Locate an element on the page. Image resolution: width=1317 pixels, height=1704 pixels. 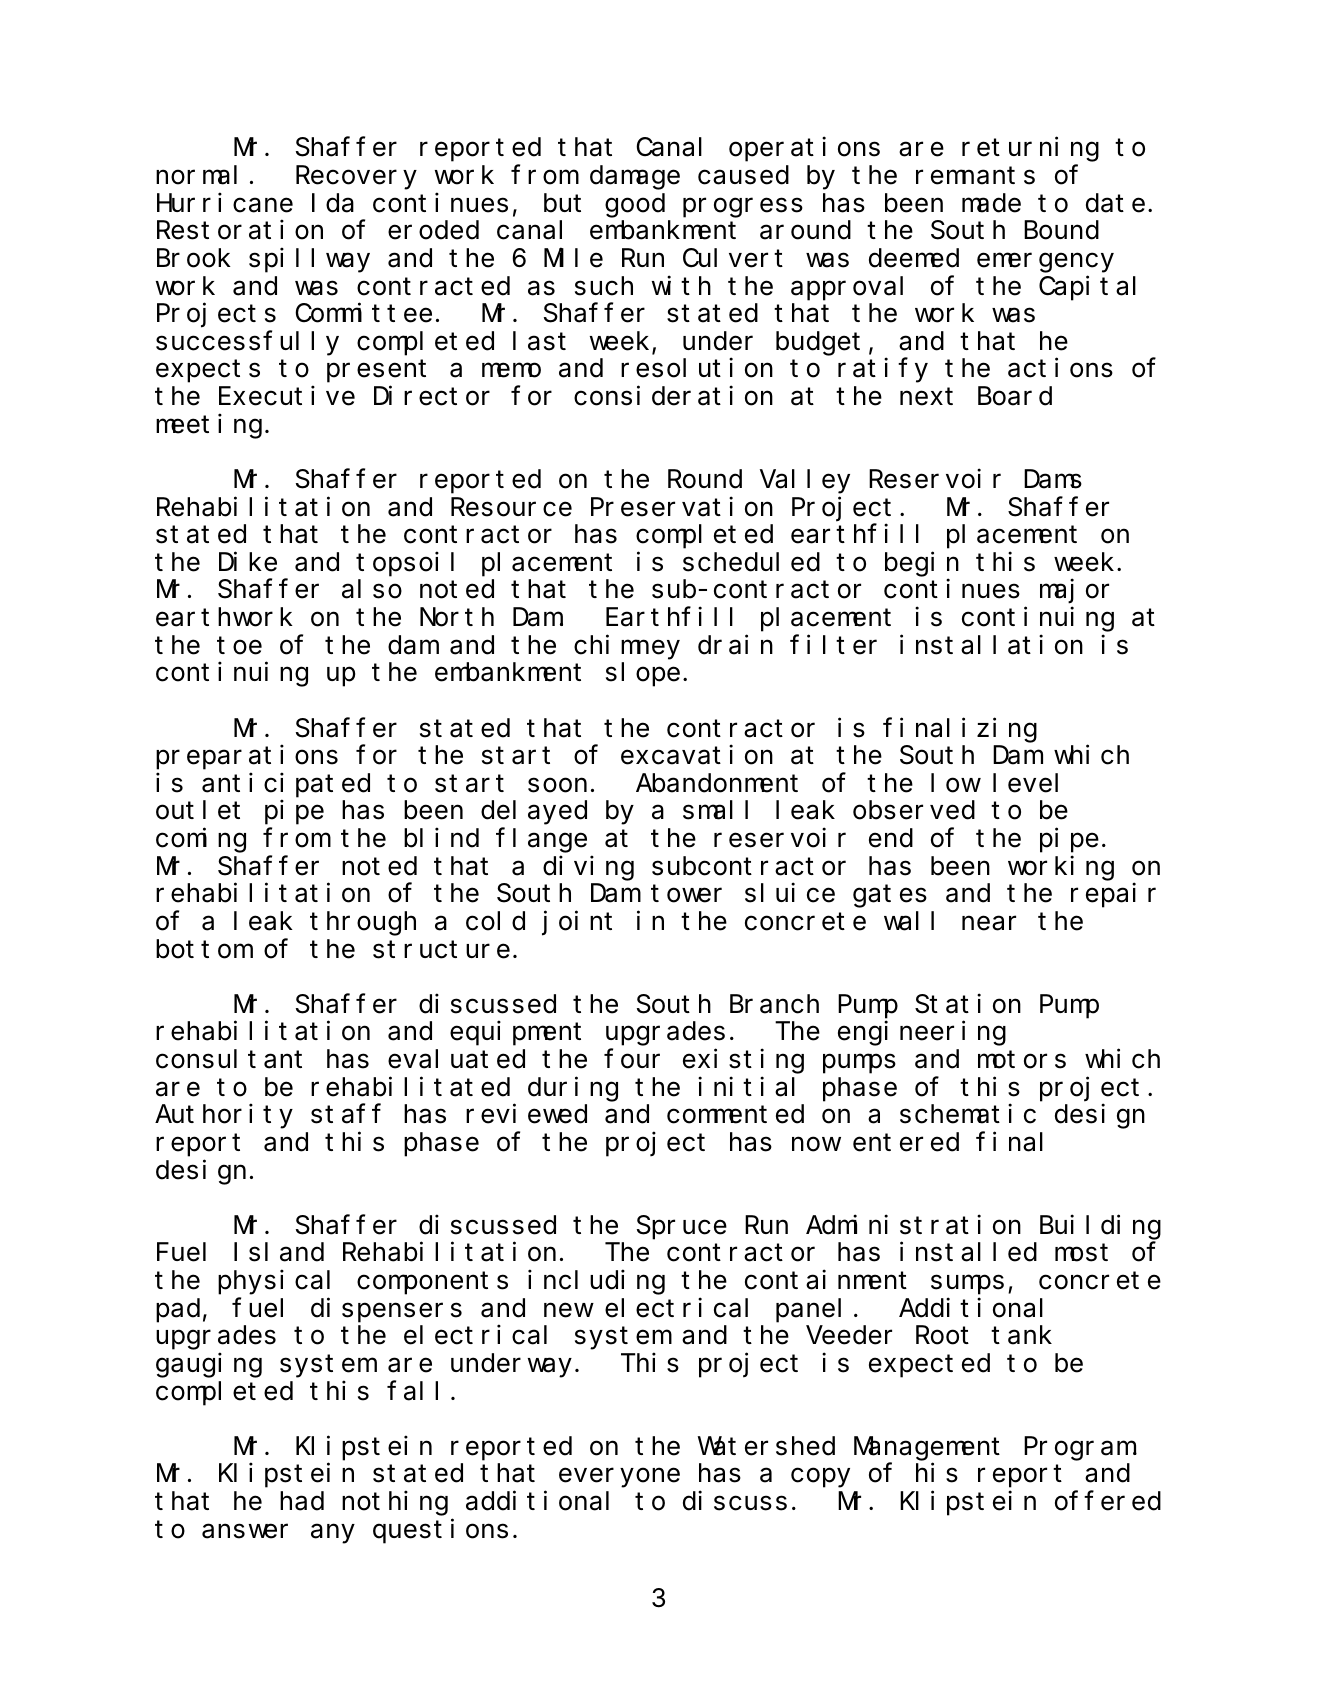
observed is located at coordinates (914, 810).
